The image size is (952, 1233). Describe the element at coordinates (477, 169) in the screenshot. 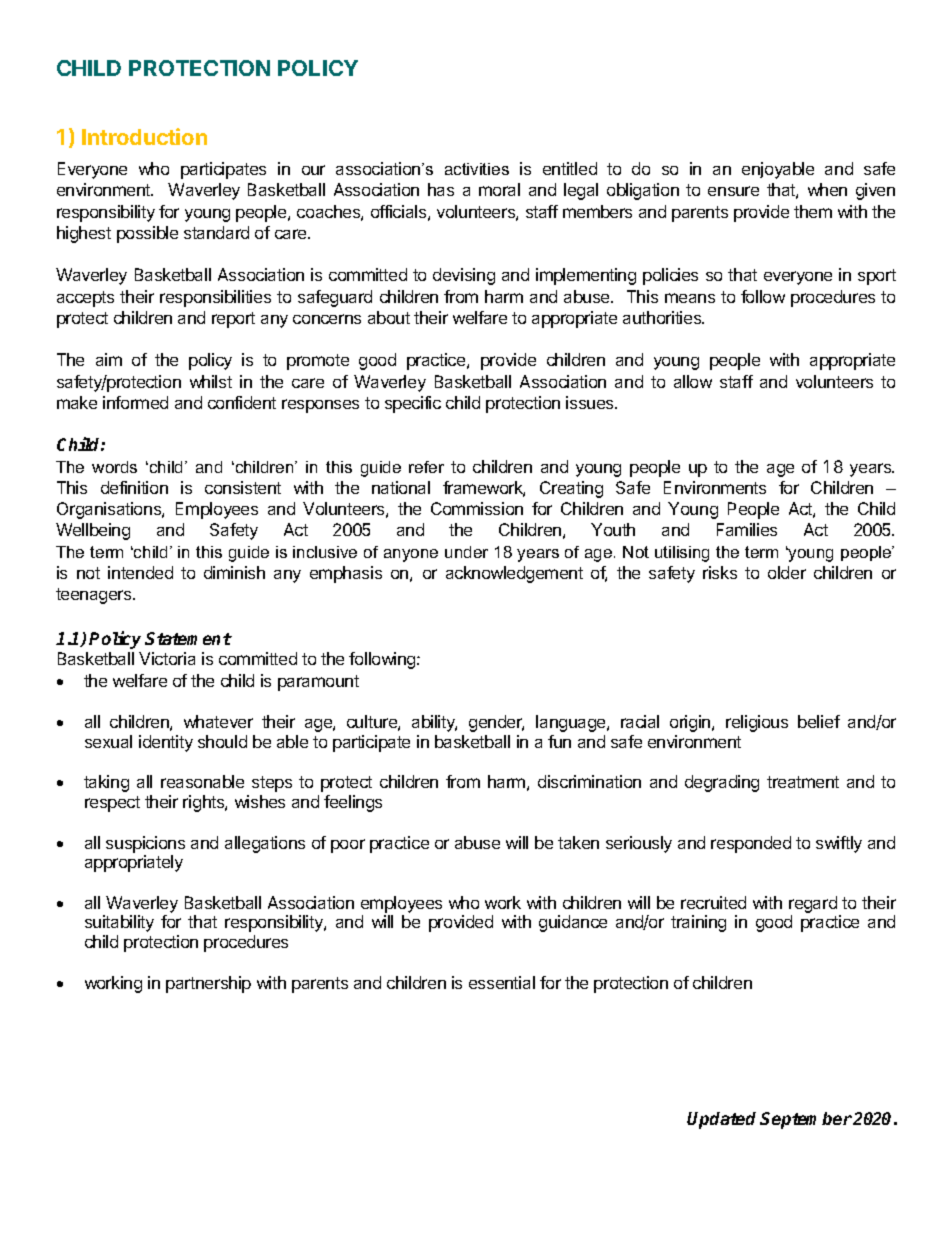

I see `activities` at that location.
